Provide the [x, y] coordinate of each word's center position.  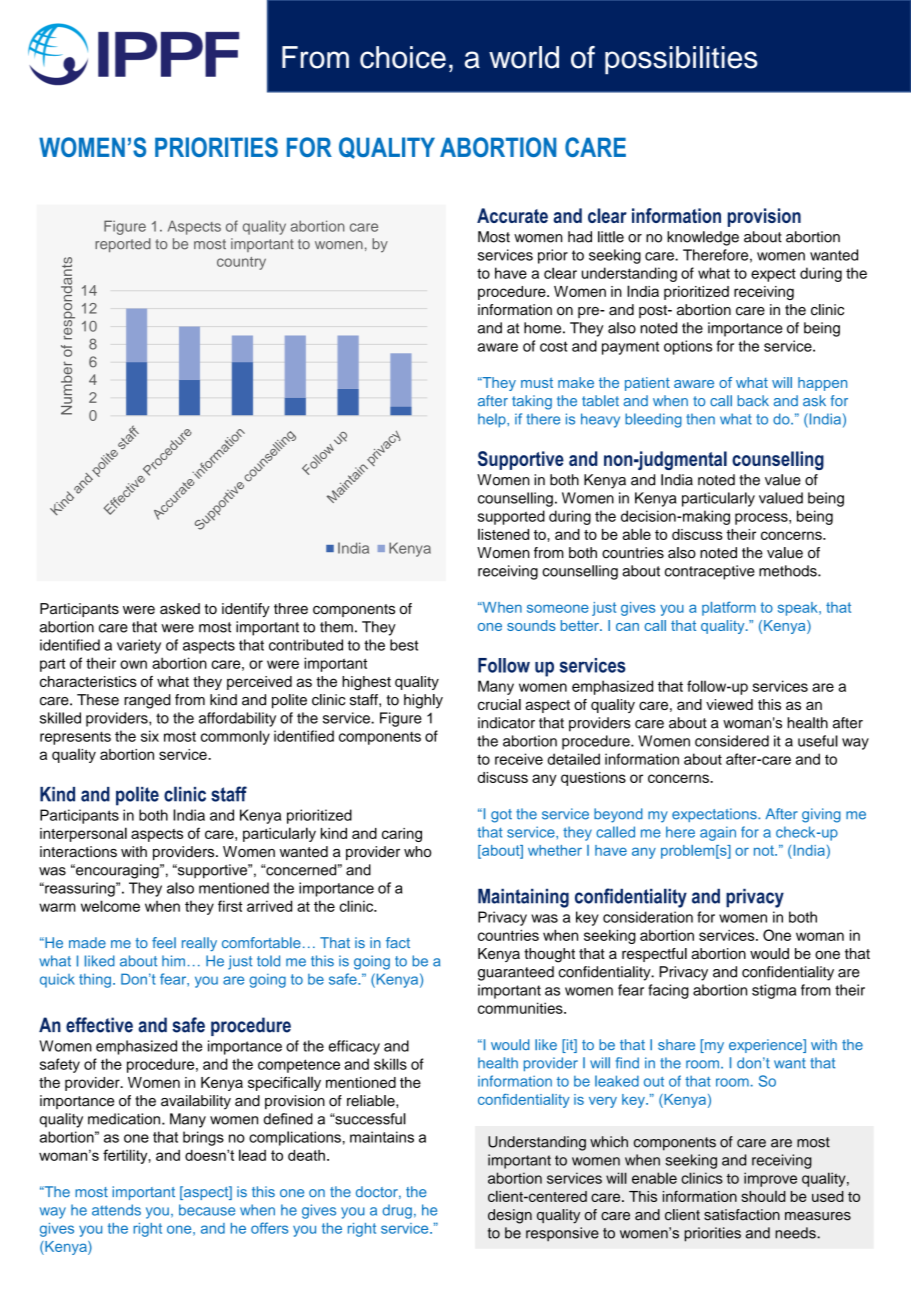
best [404, 645]
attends [116, 1210]
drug [397, 1211]
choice [403, 57]
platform [729, 608]
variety [139, 646]
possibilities [681, 60]
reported [123, 245]
